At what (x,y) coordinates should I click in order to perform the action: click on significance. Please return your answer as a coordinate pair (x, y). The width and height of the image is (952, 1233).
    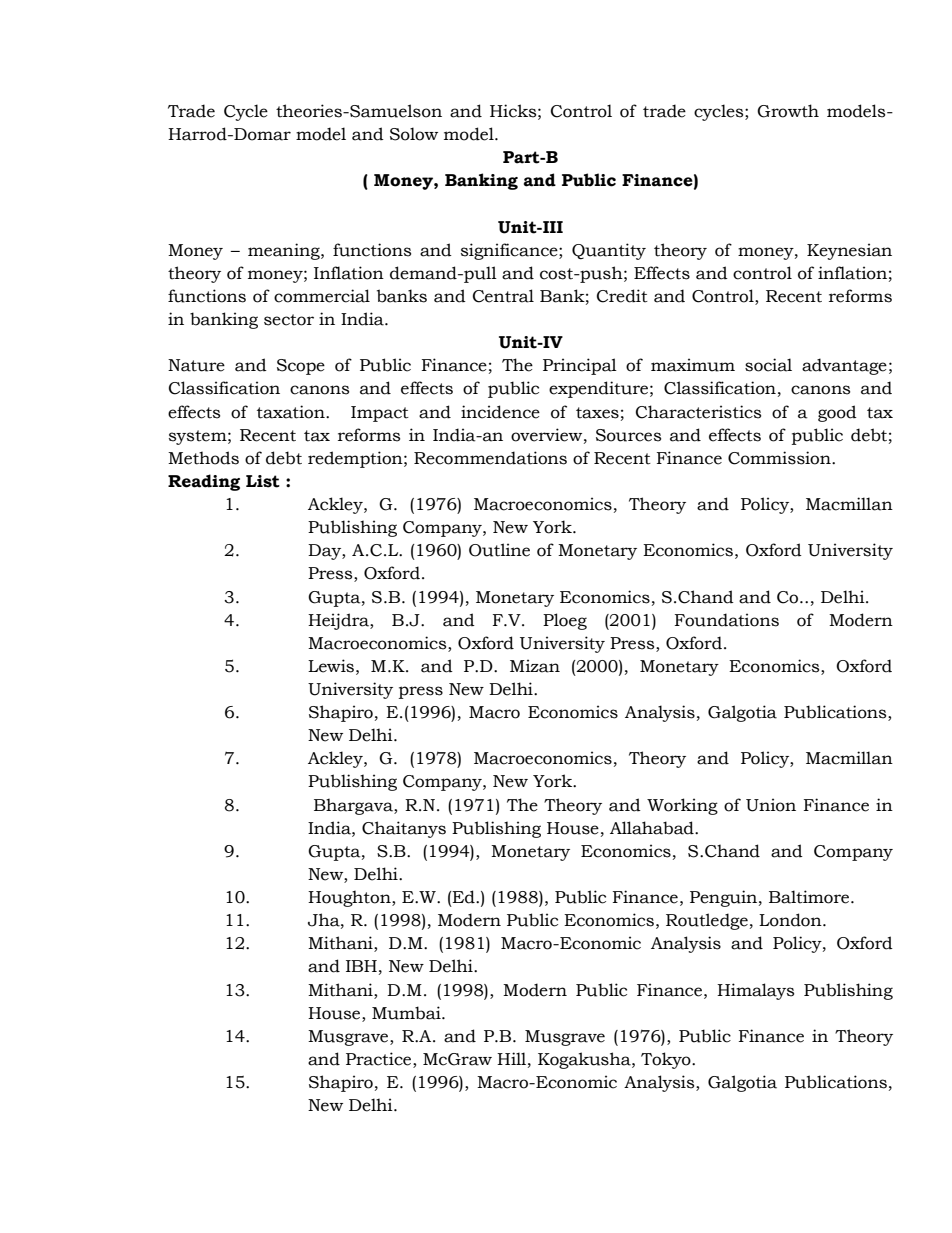
    Looking at the image, I should click on (510, 251).
